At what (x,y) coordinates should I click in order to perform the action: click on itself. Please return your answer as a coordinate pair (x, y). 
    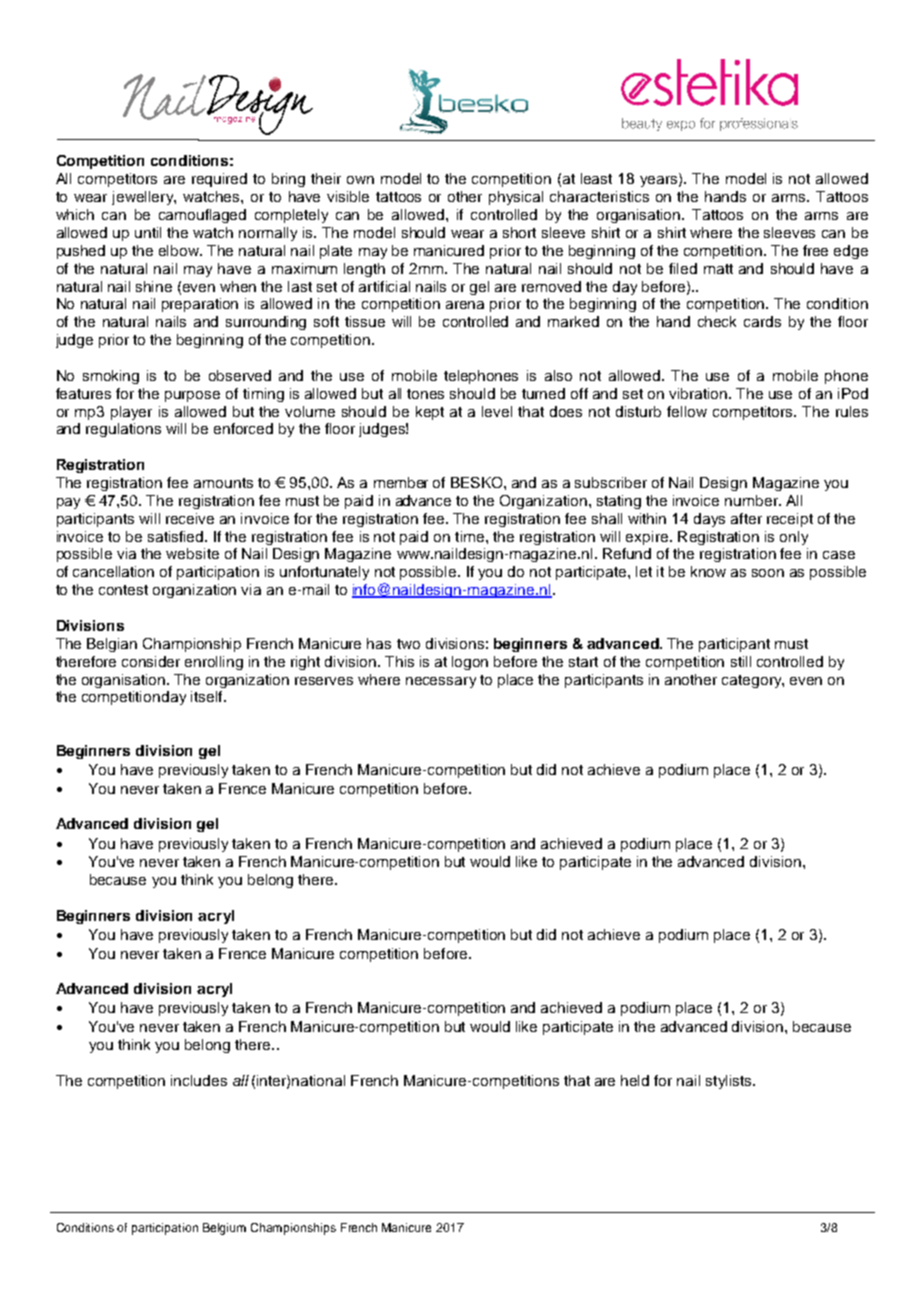
    Looking at the image, I should click on (208, 696).
